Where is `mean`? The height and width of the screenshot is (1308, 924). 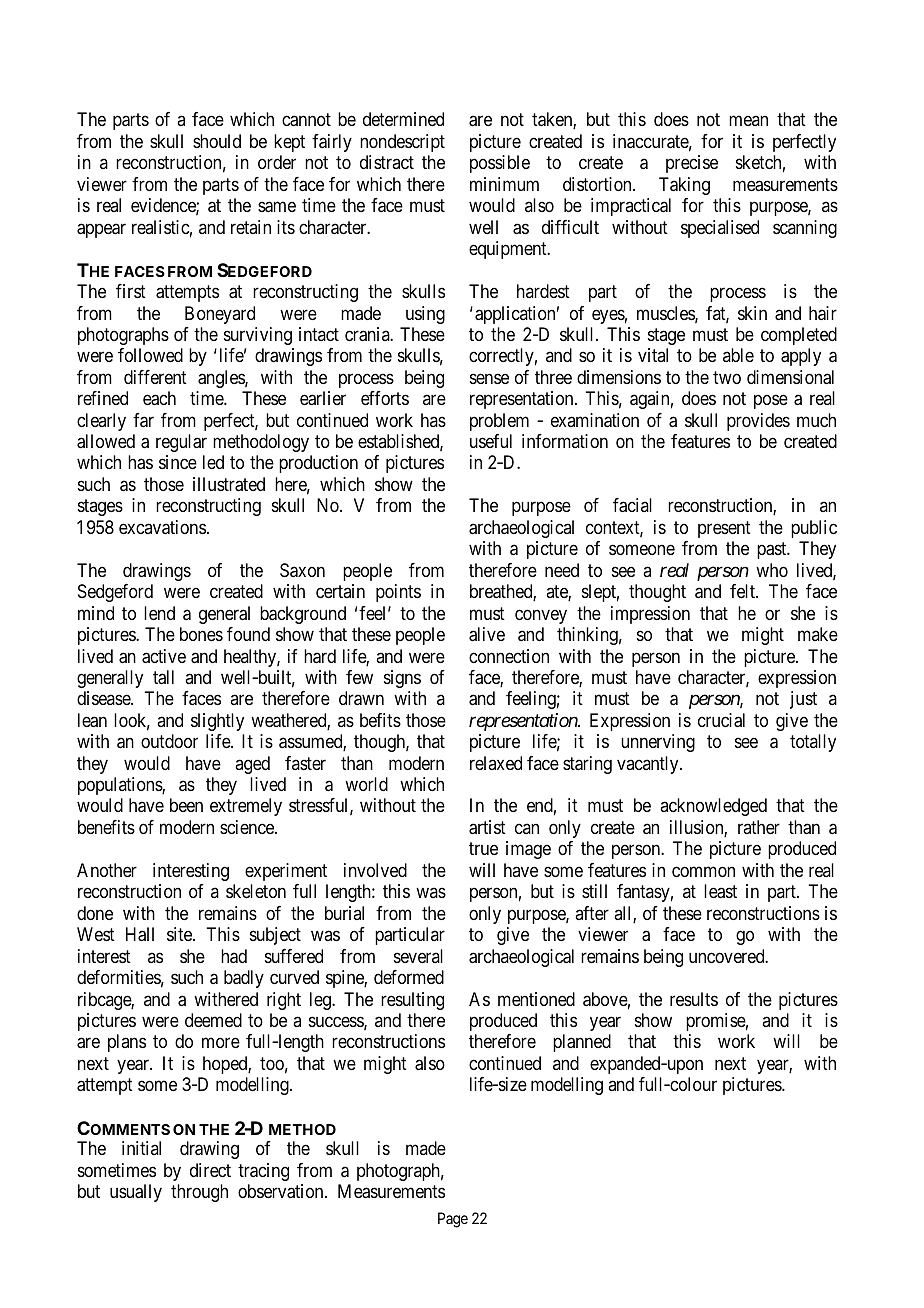
mean is located at coordinates (748, 121).
